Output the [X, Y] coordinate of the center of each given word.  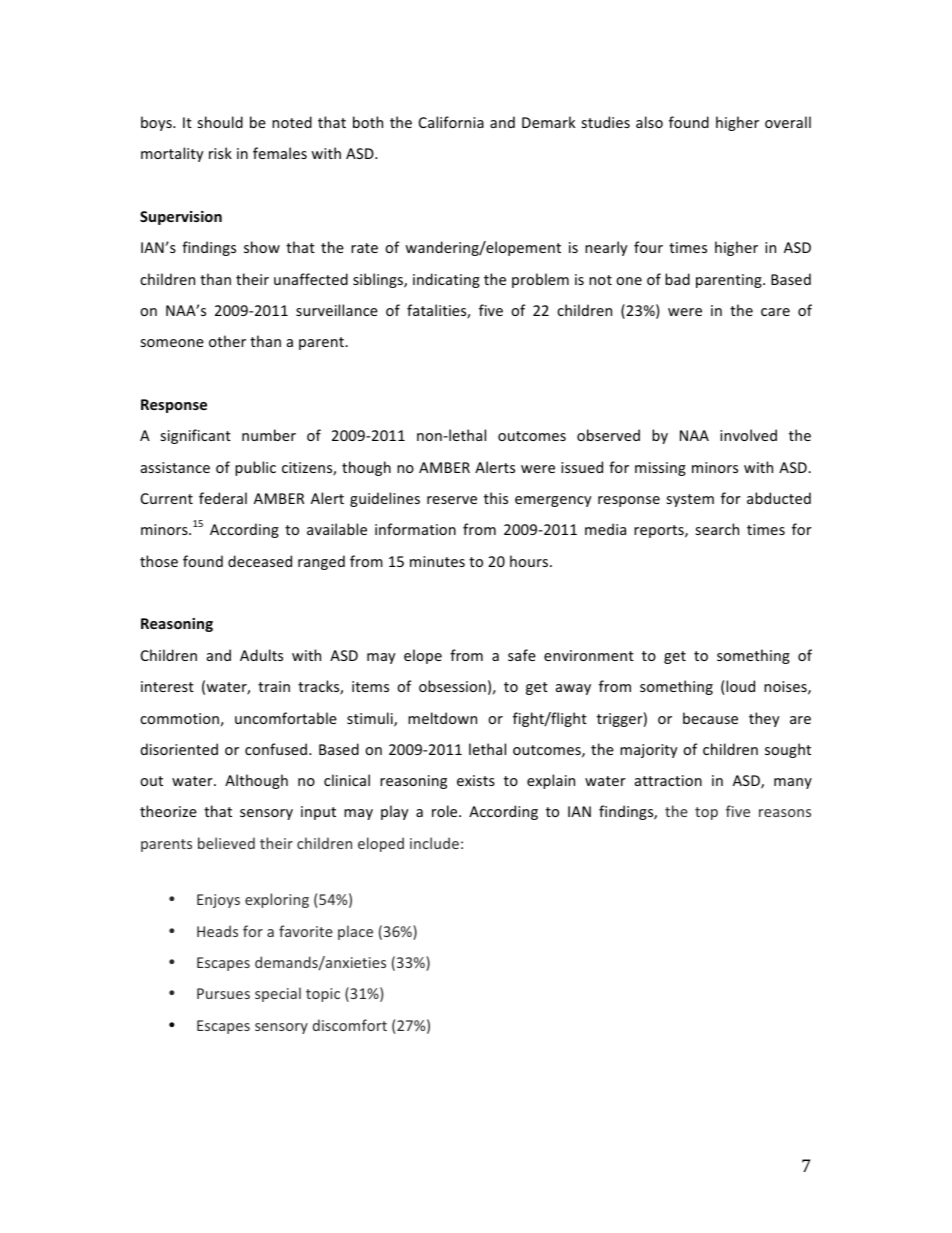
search [717, 529]
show [262, 247]
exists [476, 780]
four [648, 247]
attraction [668, 780]
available [337, 529]
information [415, 529]
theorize [168, 811]
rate [364, 248]
